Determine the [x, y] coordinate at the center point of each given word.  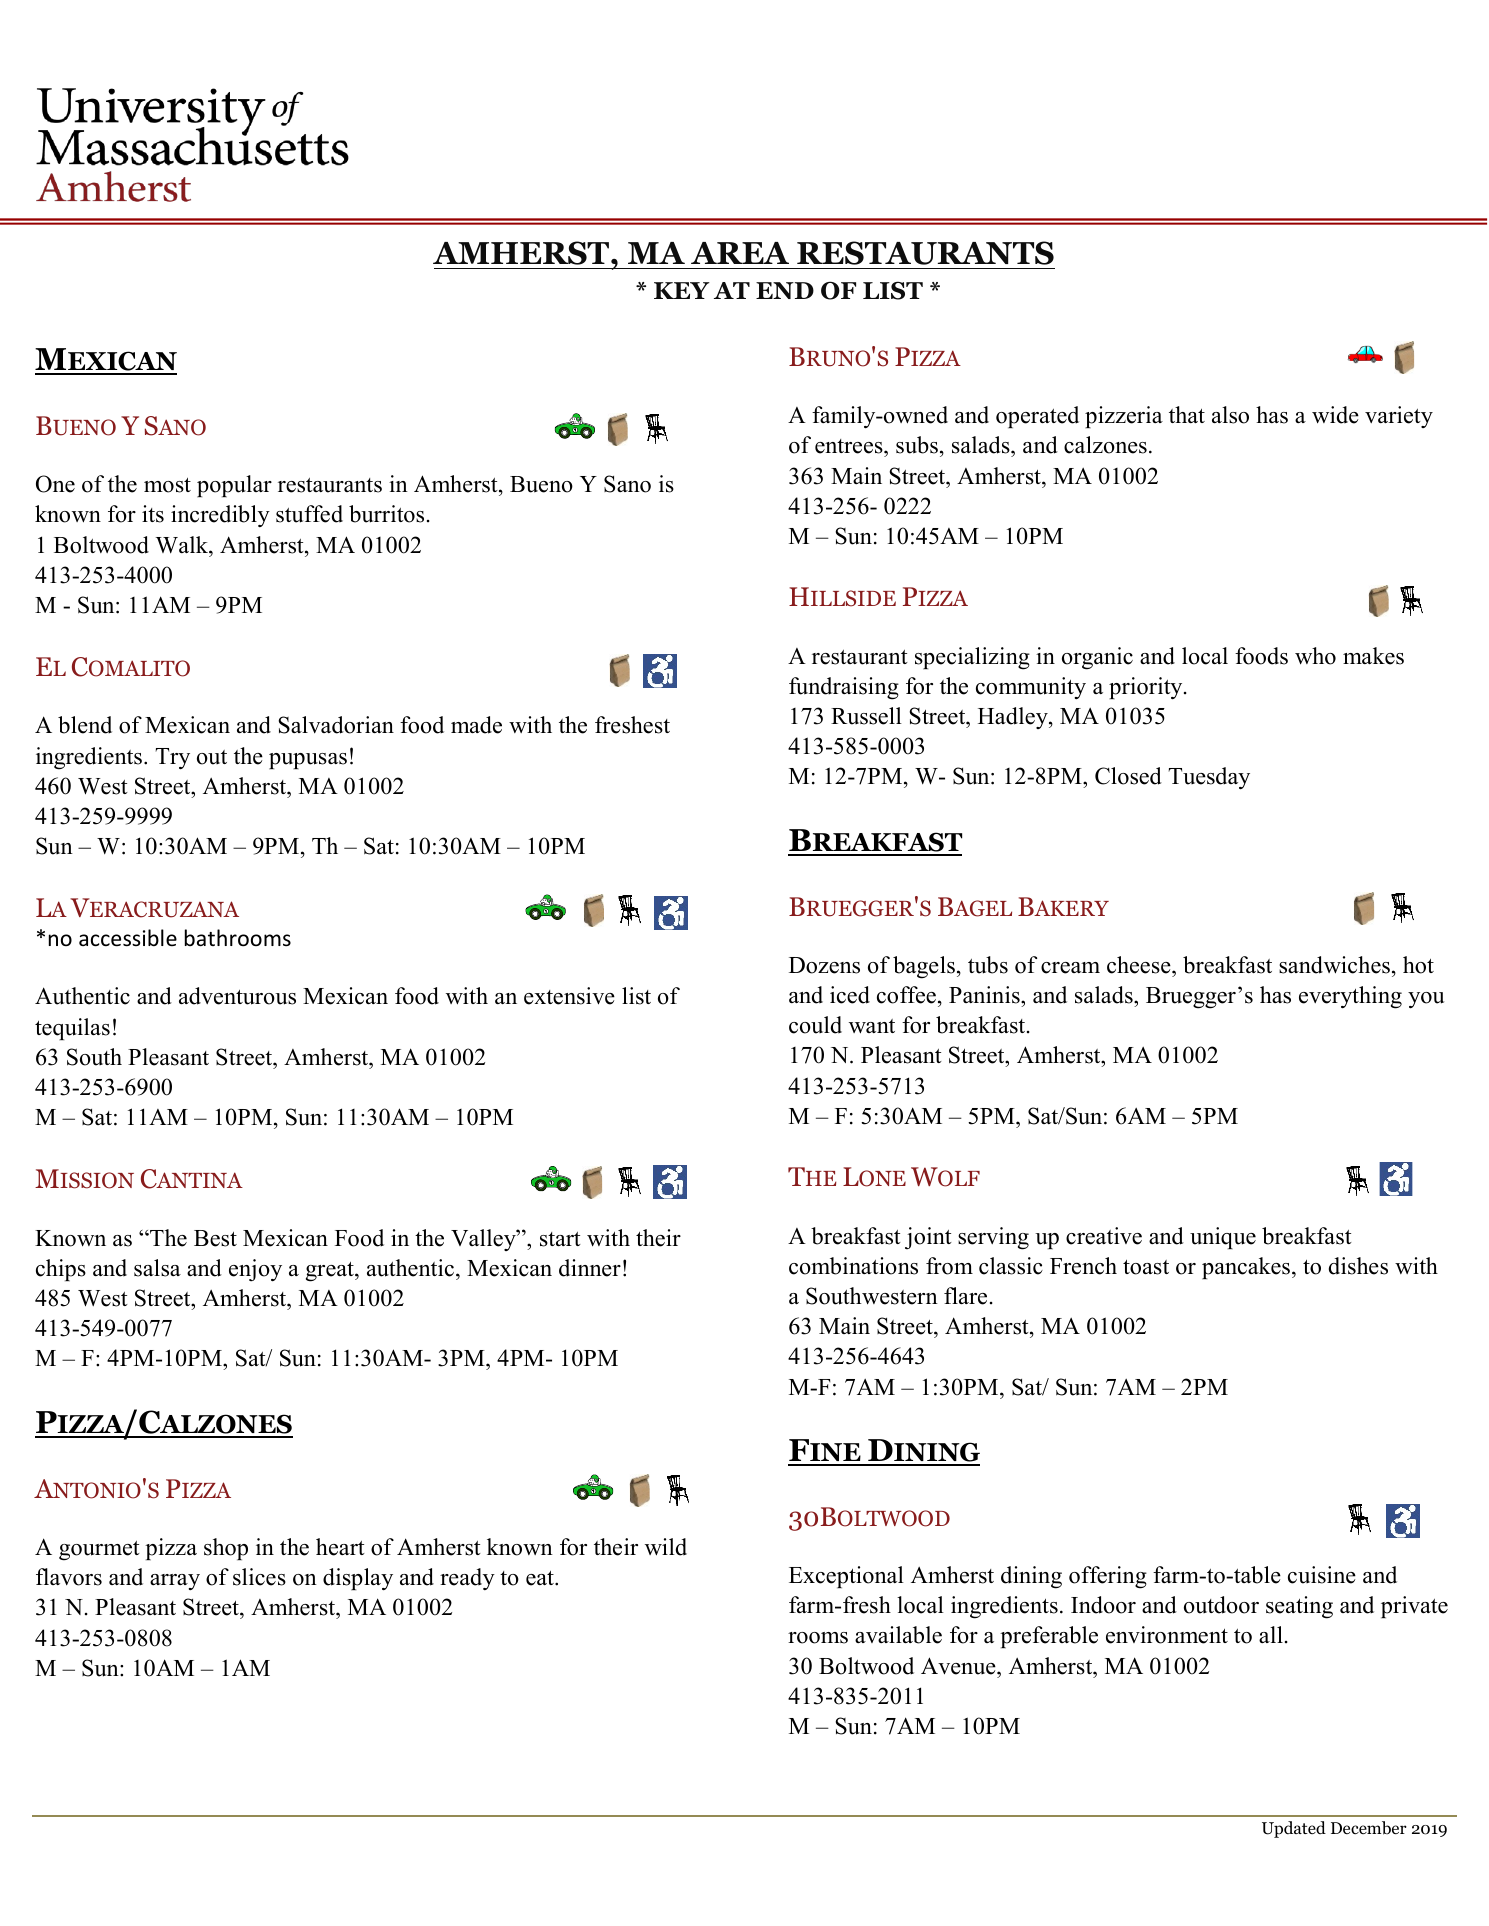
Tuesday [1209, 778]
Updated [1294, 1829]
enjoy [255, 1270]
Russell [866, 716]
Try [172, 759]
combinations [853, 1266]
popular [234, 486]
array [175, 1582]
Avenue [959, 1666]
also [1230, 415]
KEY [682, 290]
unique [1223, 1238]
